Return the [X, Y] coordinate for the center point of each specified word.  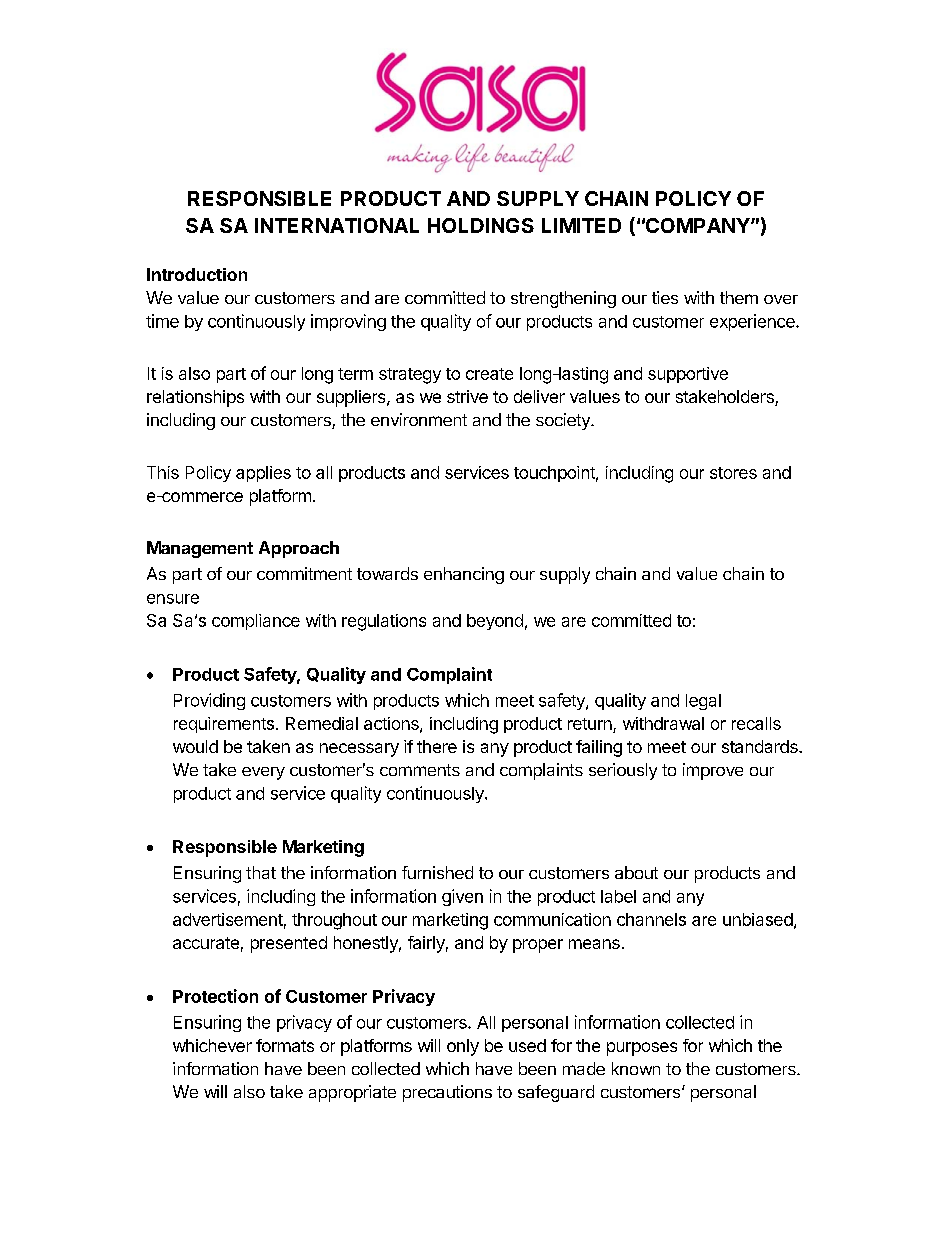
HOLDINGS [481, 225]
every [263, 773]
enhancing [464, 575]
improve [713, 771]
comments [420, 770]
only [463, 1047]
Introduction [197, 274]
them [739, 297]
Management [200, 549]
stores [733, 473]
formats [285, 1045]
